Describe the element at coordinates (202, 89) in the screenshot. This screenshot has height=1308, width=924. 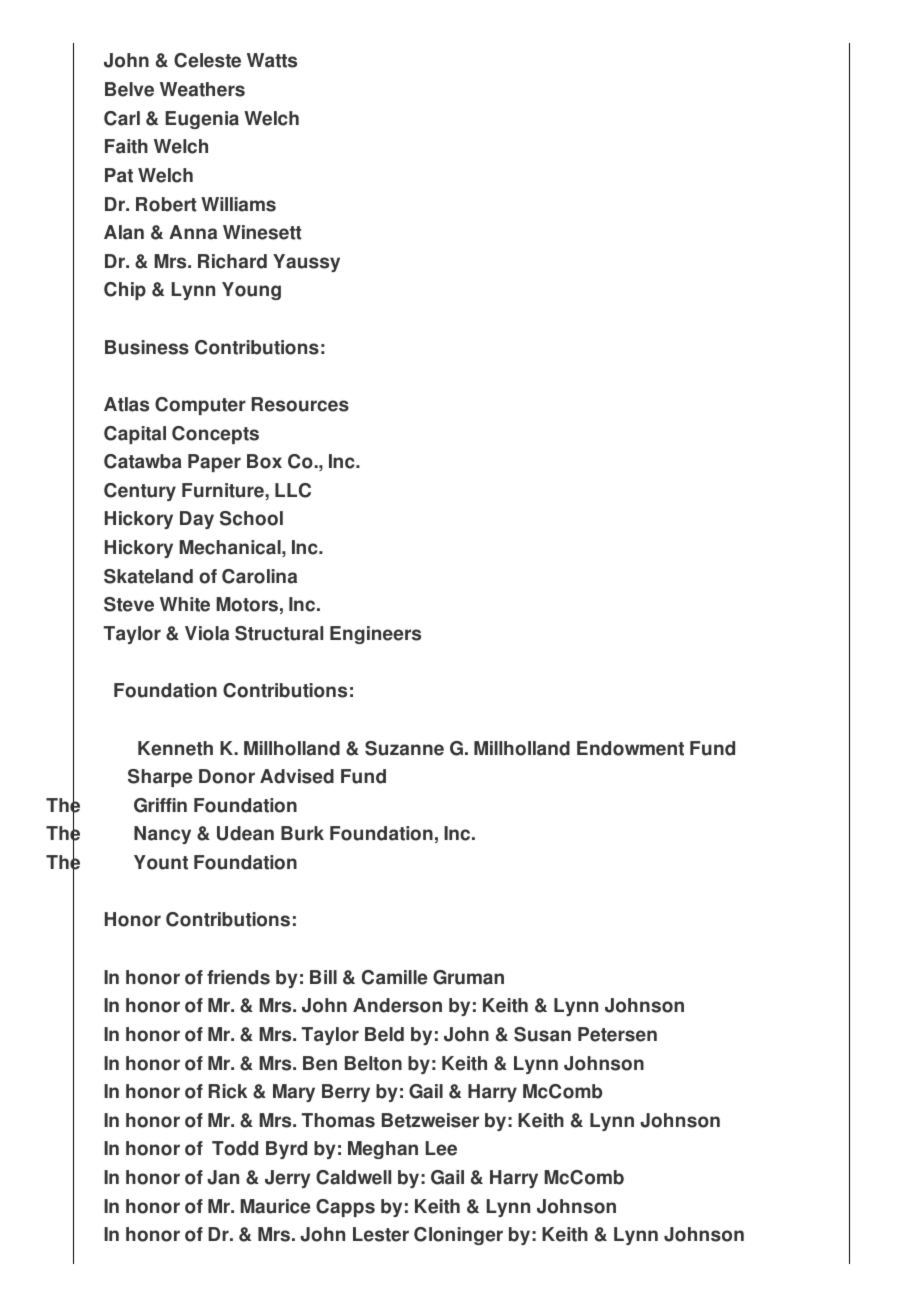
I see `Weathers` at that location.
